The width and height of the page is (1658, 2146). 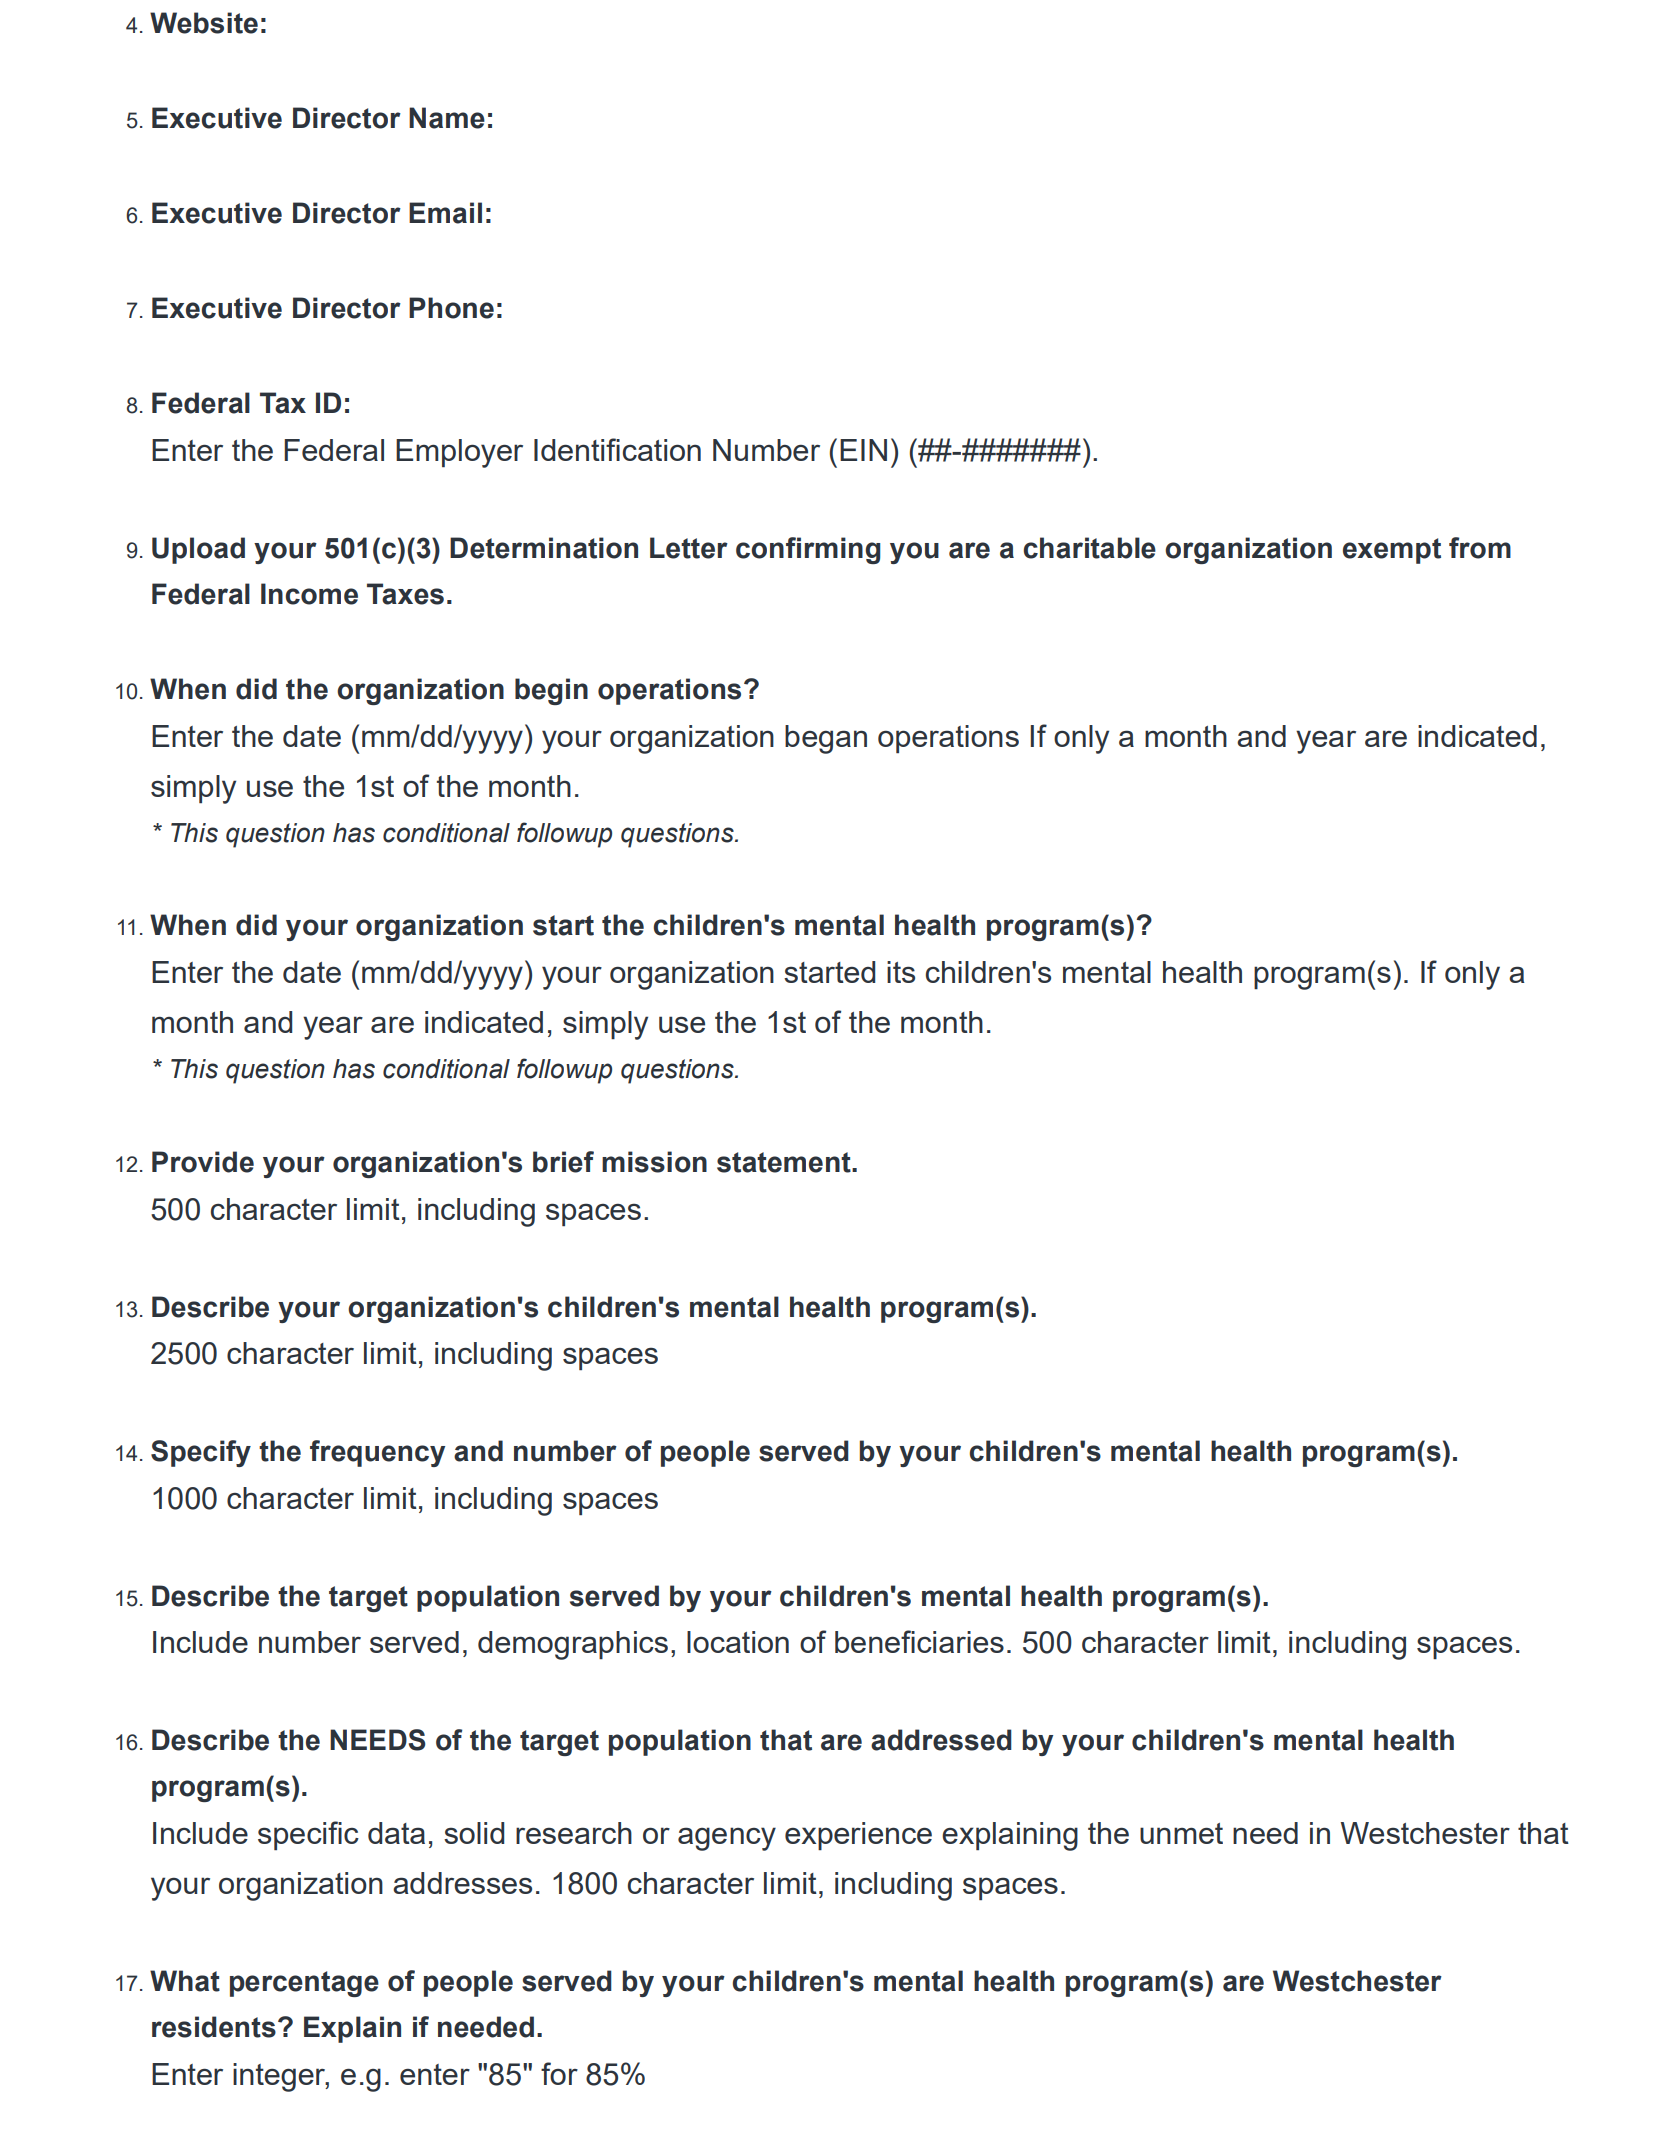 What do you see at coordinates (1392, 551) in the page?
I see `exempt` at bounding box center [1392, 551].
